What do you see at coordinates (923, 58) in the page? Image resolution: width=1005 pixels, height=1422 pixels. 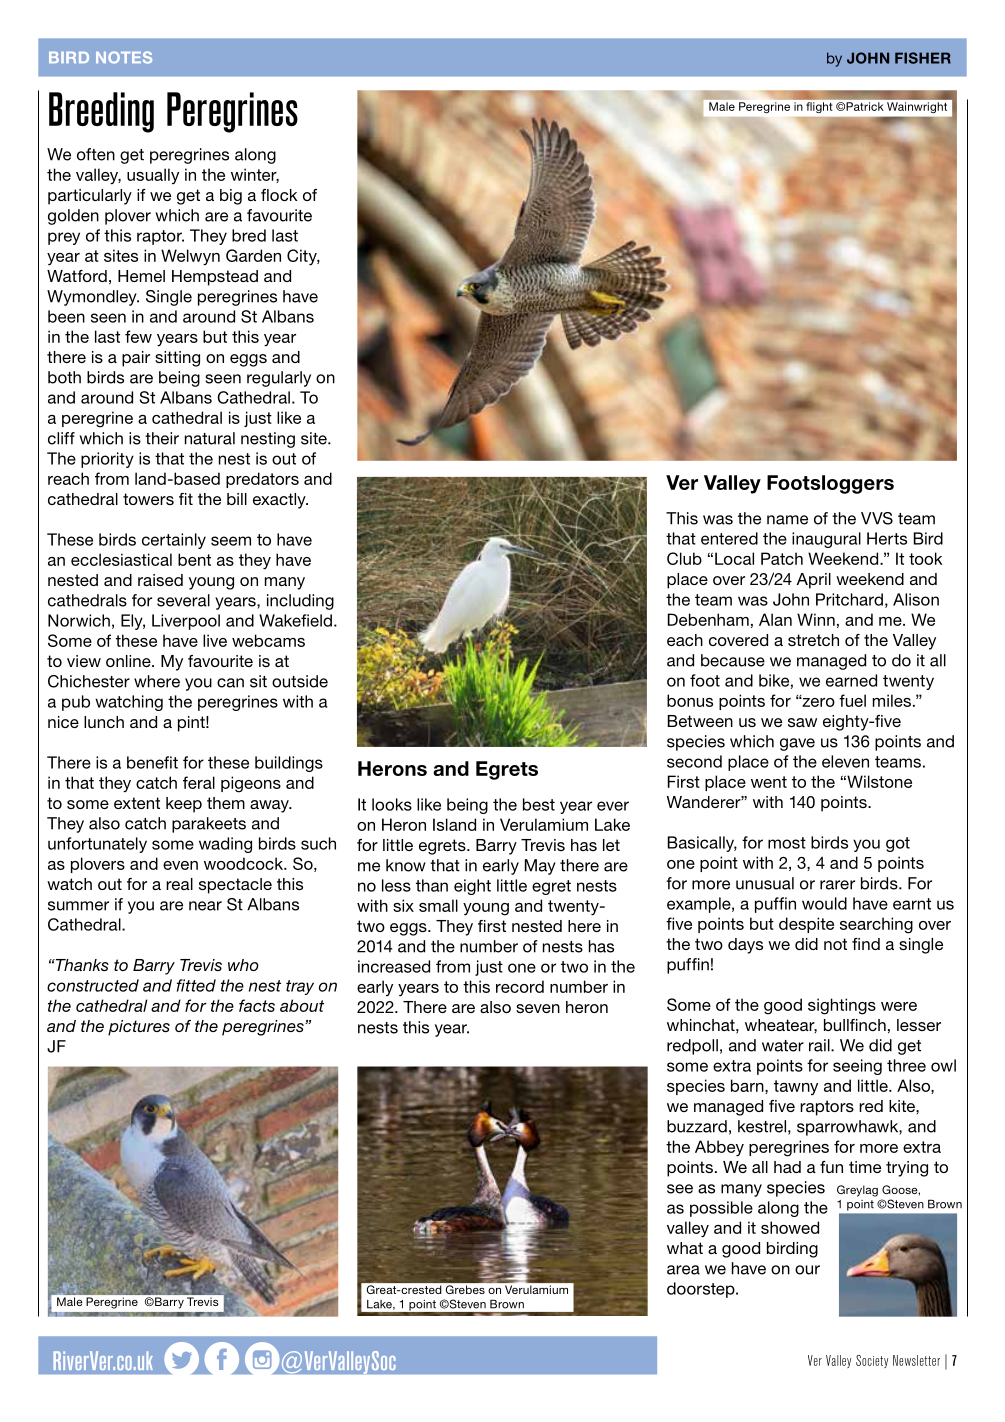 I see `FISHER` at bounding box center [923, 58].
